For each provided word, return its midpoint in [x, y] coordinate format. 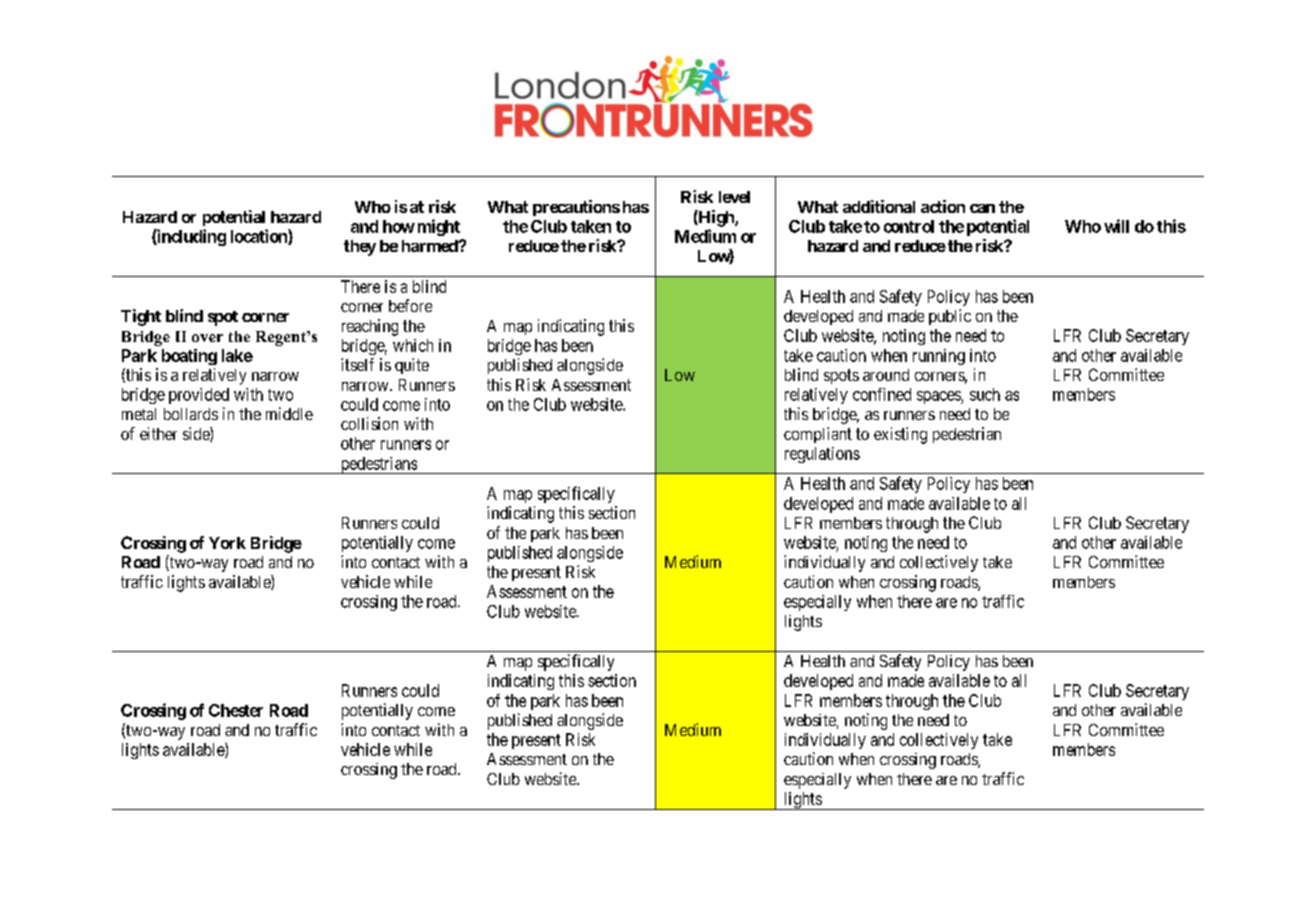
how [399, 226]
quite [412, 366]
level [734, 197]
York [227, 543]
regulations [822, 455]
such [985, 394]
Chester [236, 710]
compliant [818, 435]
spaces [939, 397]
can [982, 208]
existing [900, 435]
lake [237, 355]
